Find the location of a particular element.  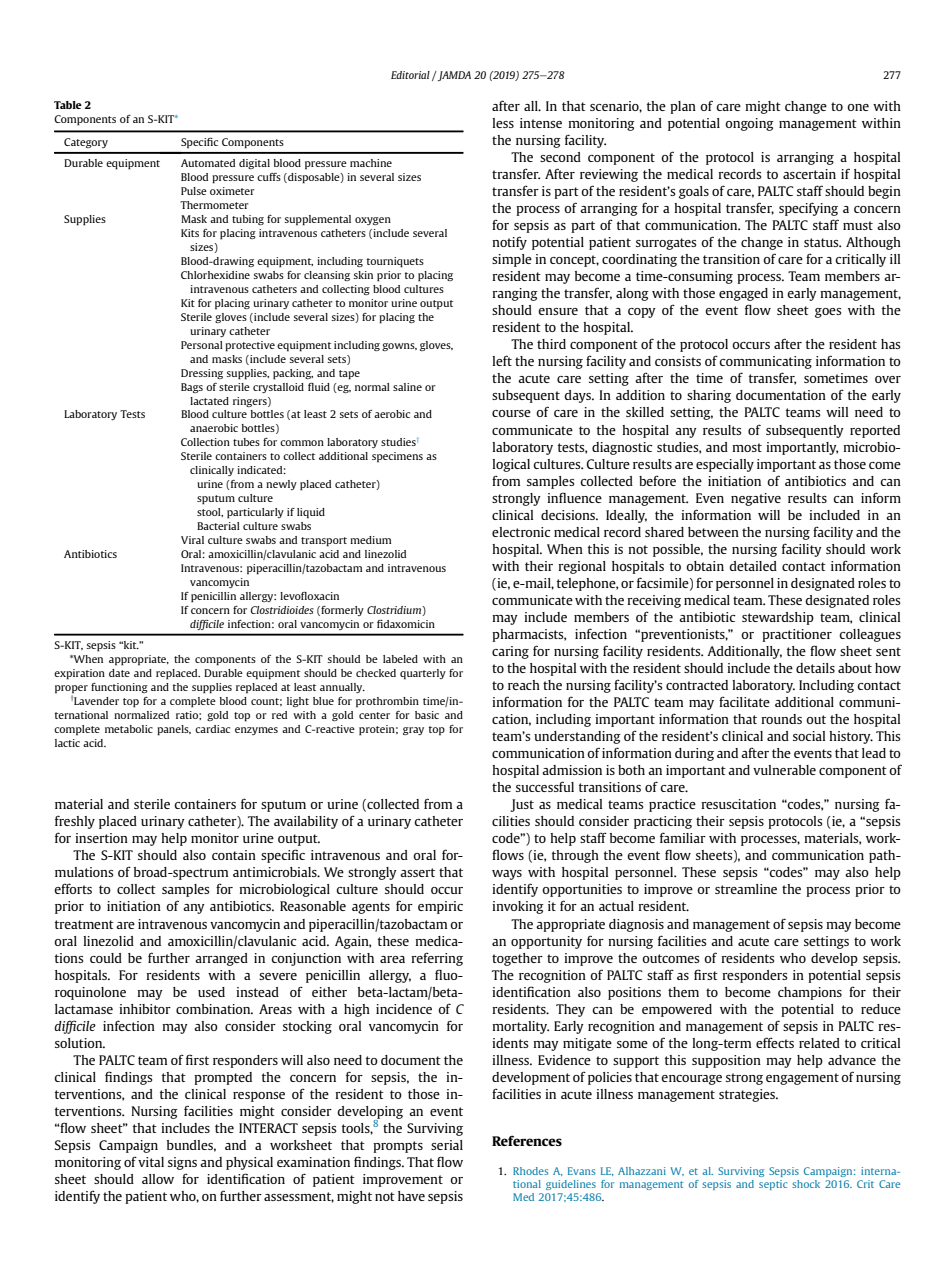

vital is located at coordinates (151, 1162).
